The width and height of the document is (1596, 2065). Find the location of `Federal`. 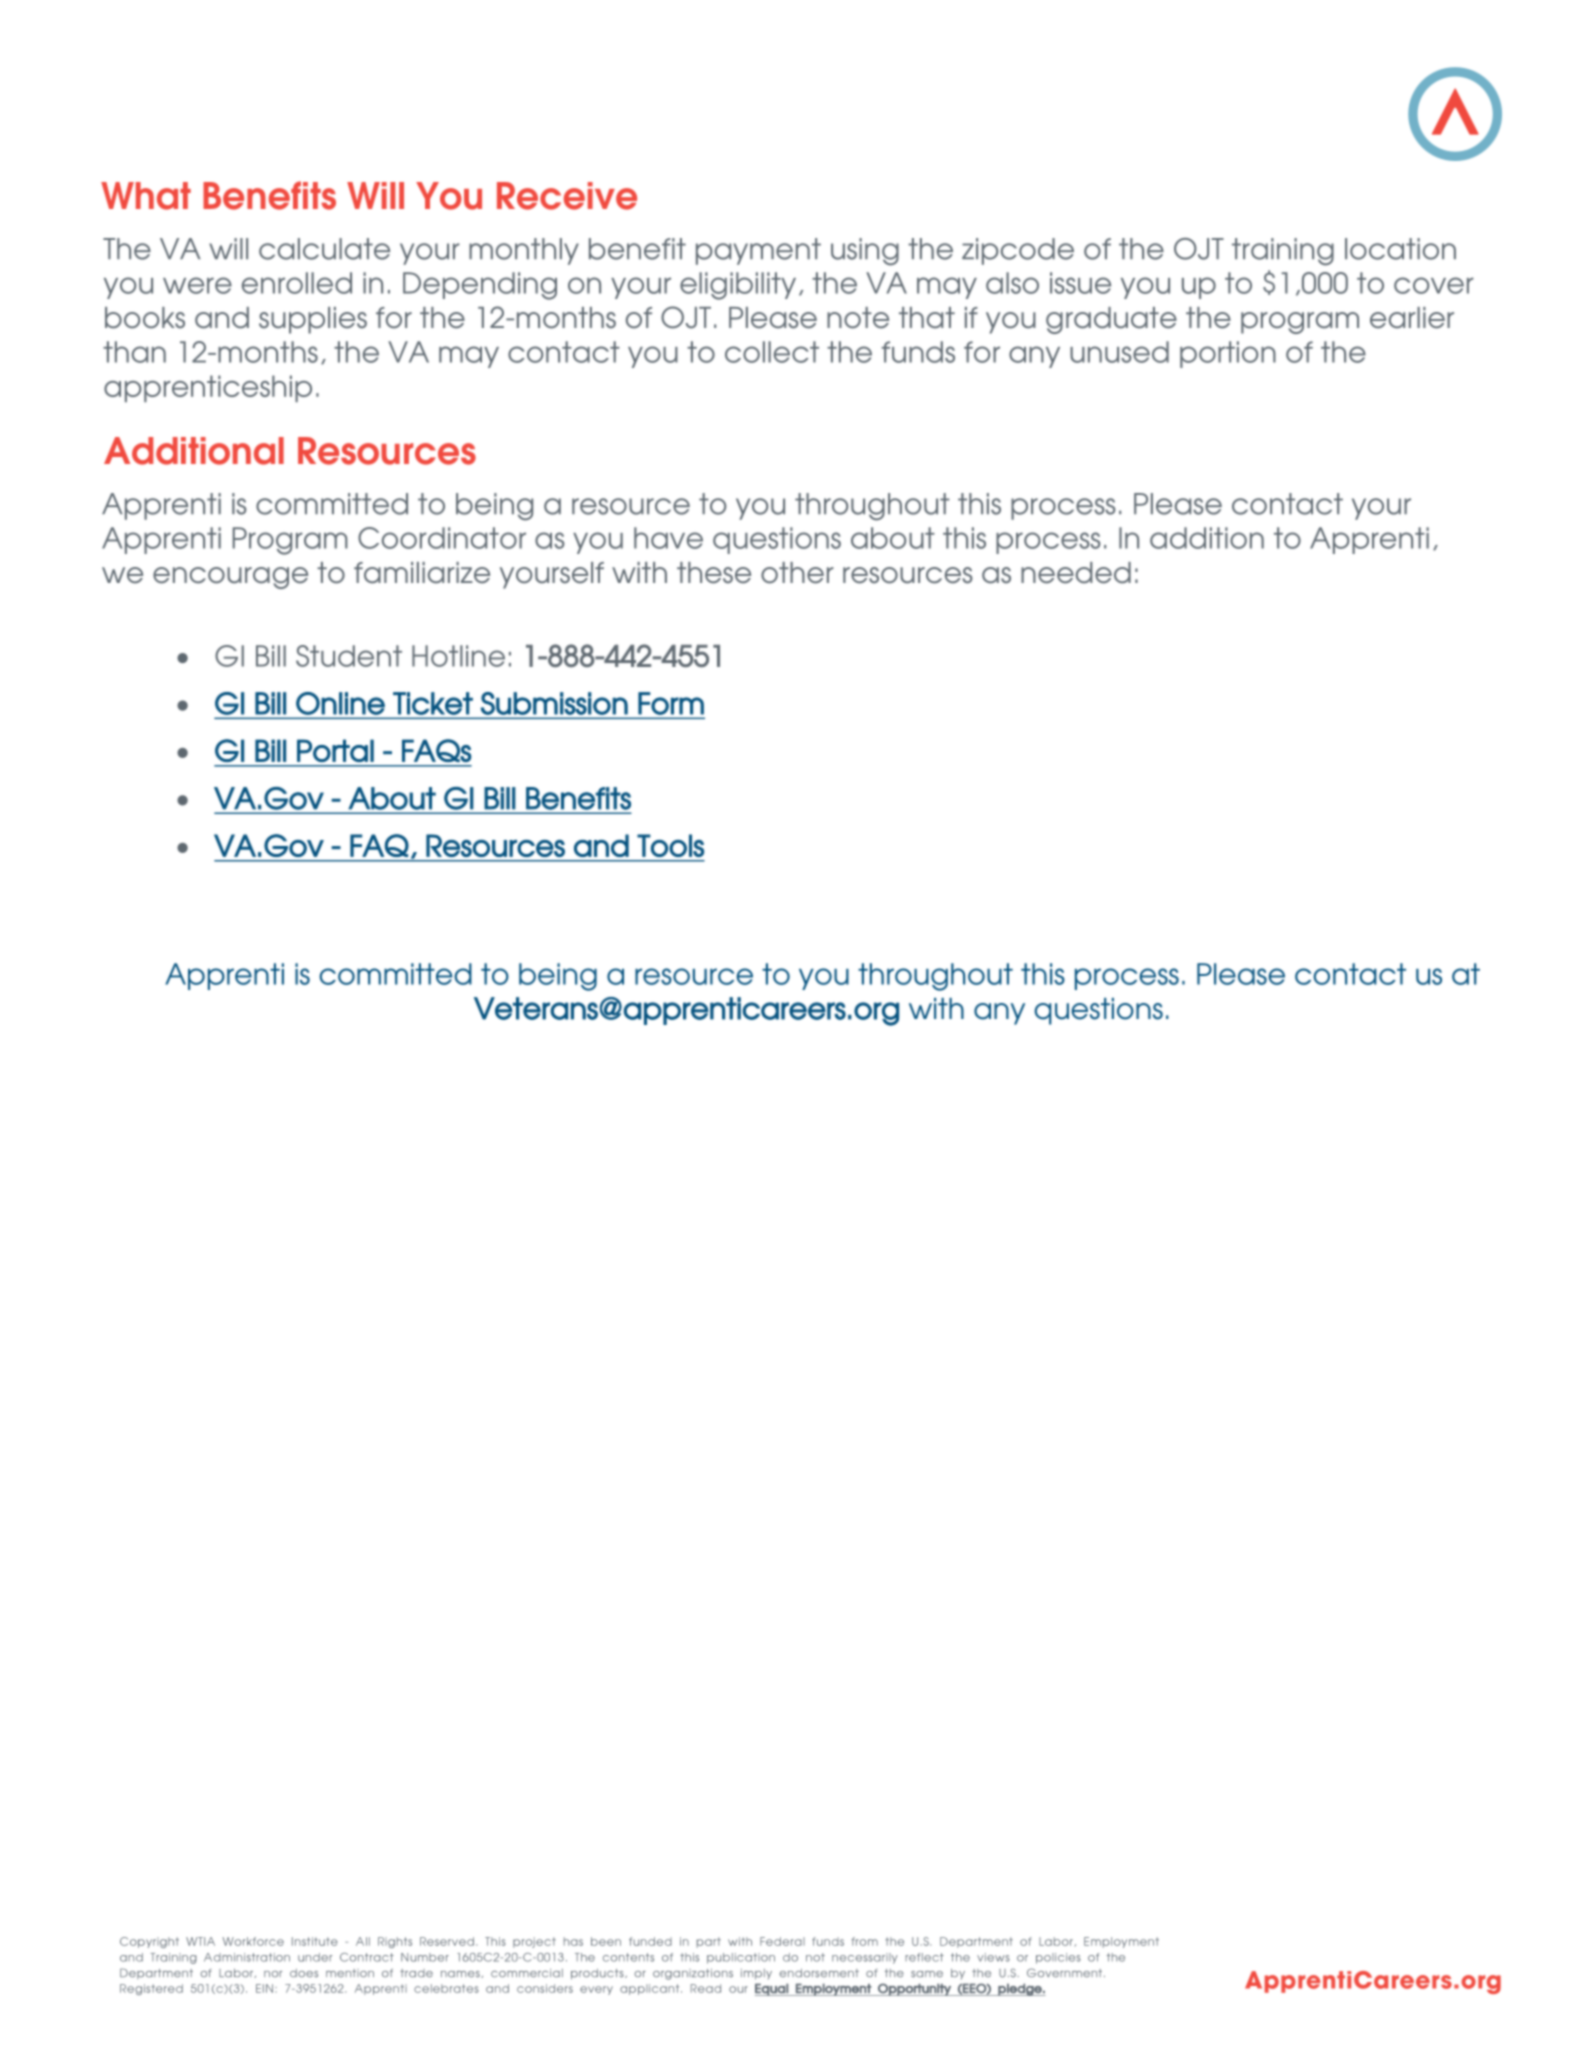

Federal is located at coordinates (782, 1941).
